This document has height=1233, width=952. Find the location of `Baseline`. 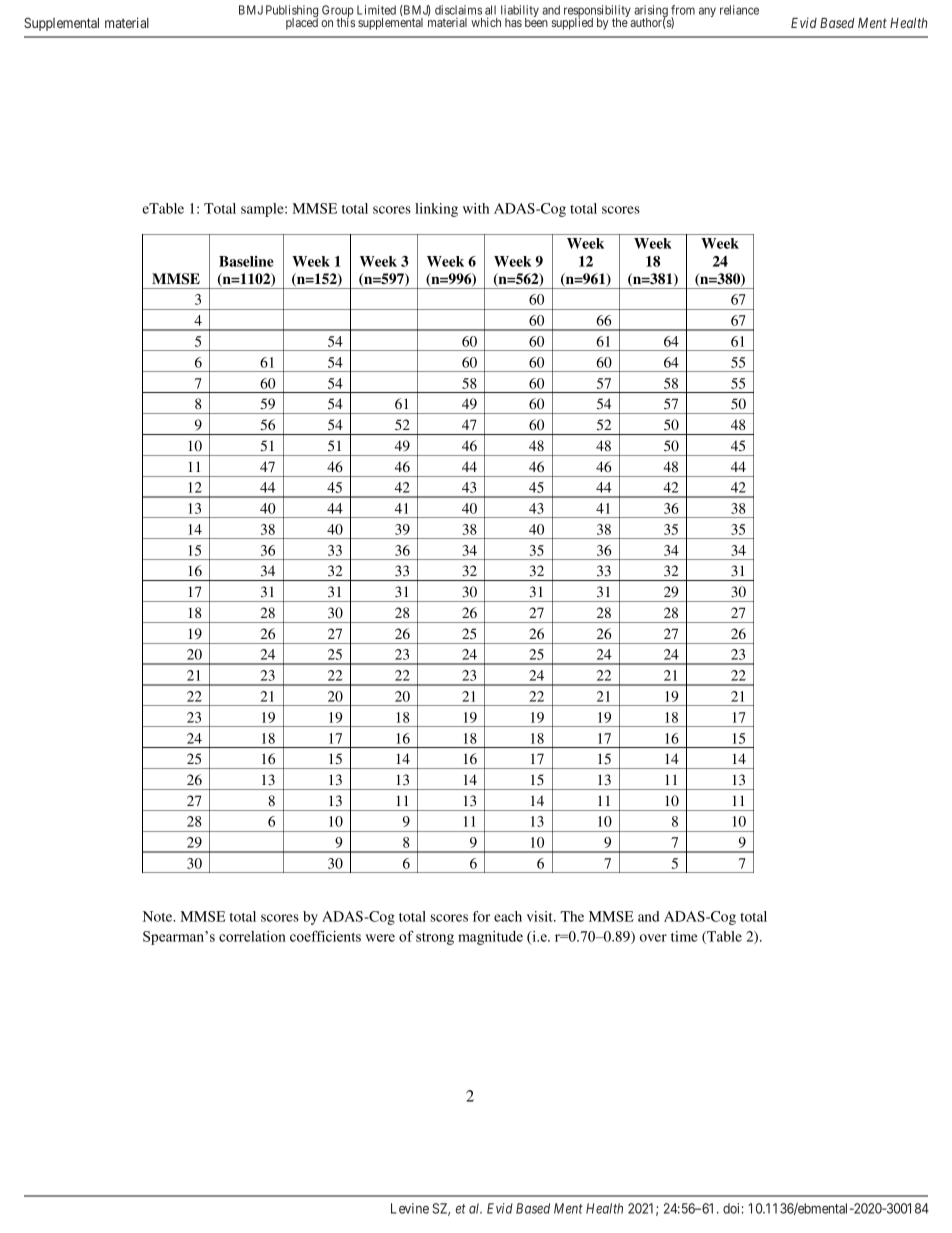

Baseline is located at coordinates (246, 261).
